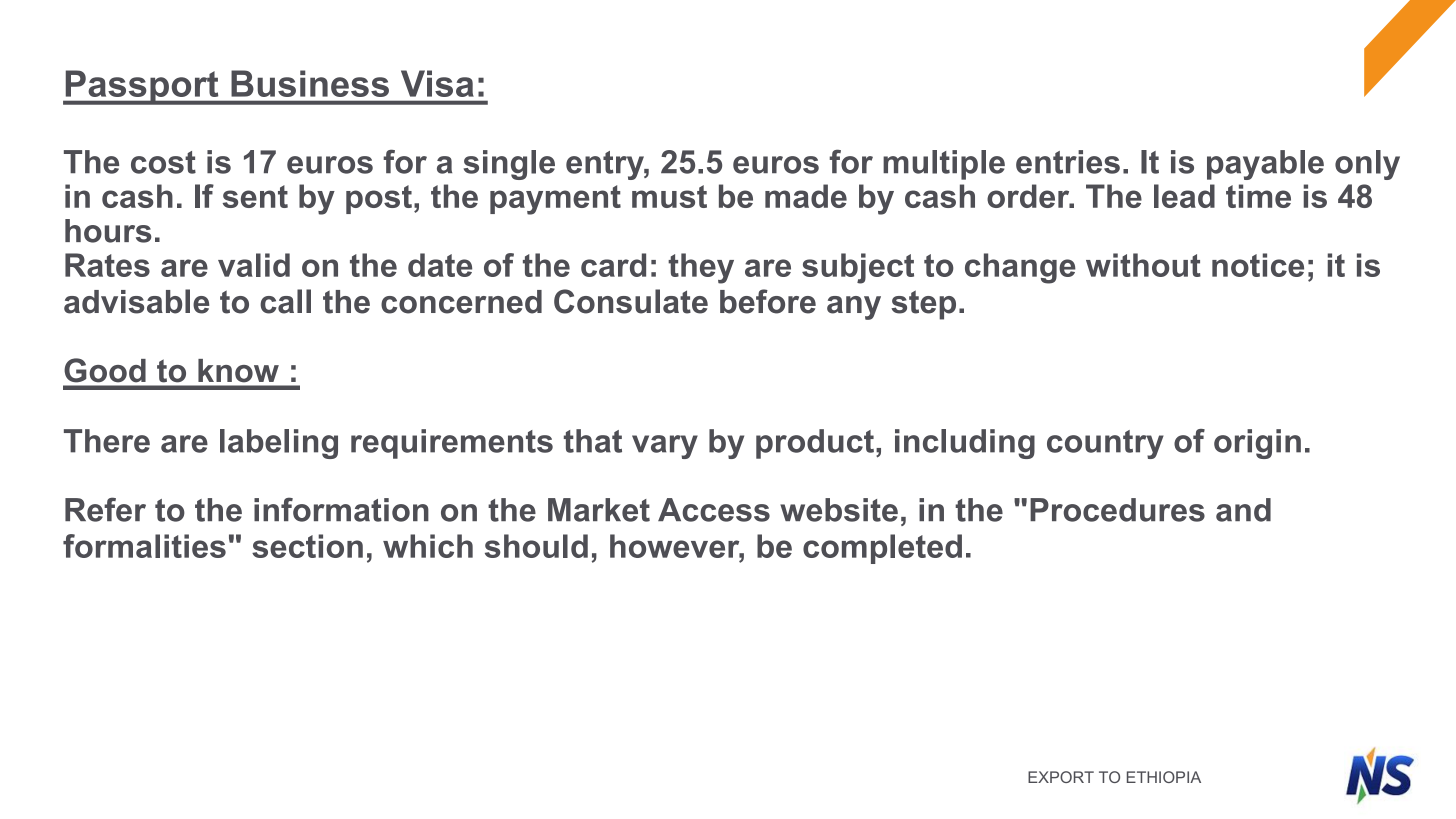 The height and width of the page is (819, 1456). Describe the element at coordinates (307, 546) in the page. I see `section` at that location.
